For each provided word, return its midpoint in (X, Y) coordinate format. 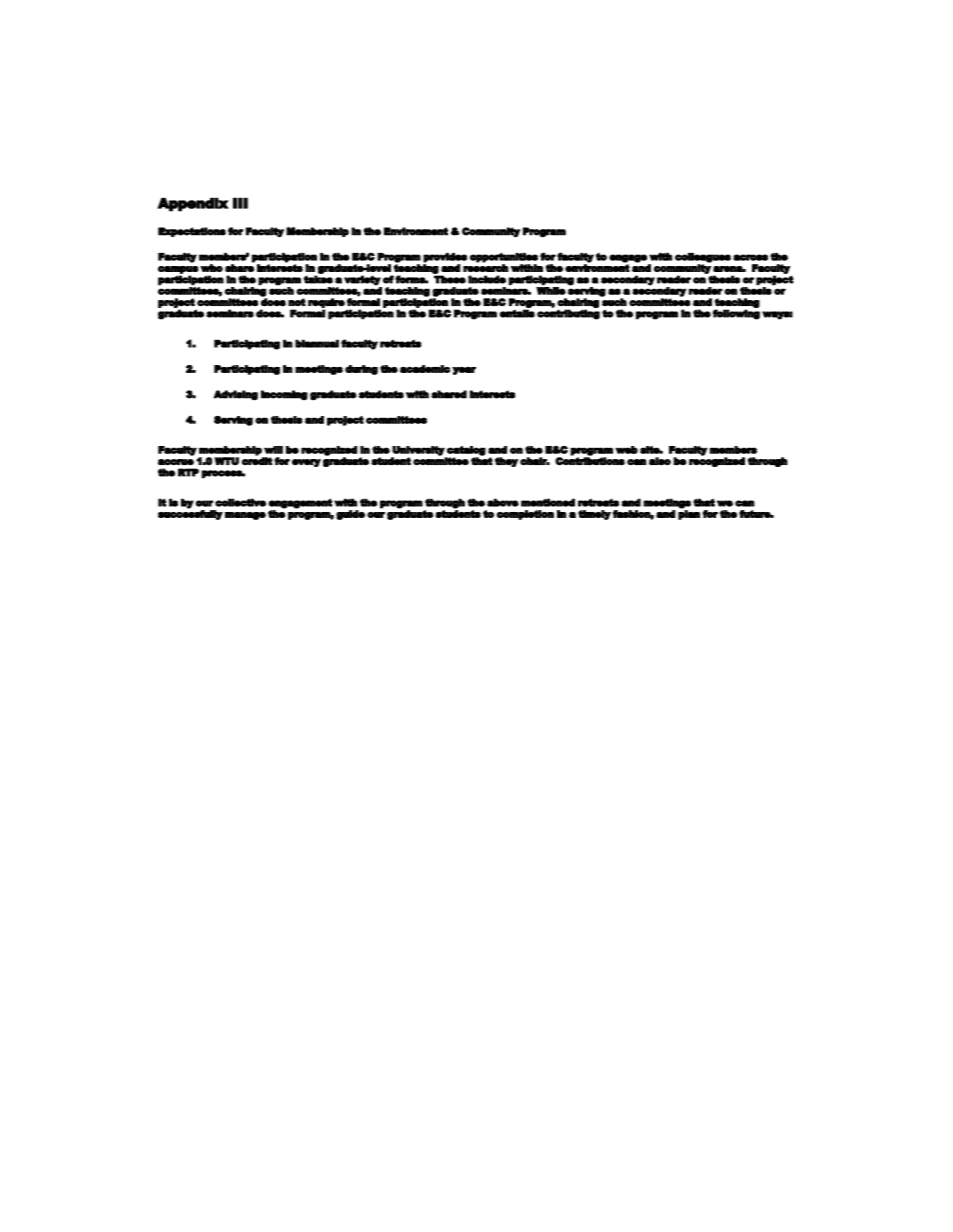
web (626, 450)
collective (240, 502)
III (240, 203)
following (736, 314)
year (464, 371)
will (273, 450)
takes (318, 279)
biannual (317, 343)
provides (445, 258)
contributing (568, 314)
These (450, 279)
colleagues (703, 258)
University (418, 452)
